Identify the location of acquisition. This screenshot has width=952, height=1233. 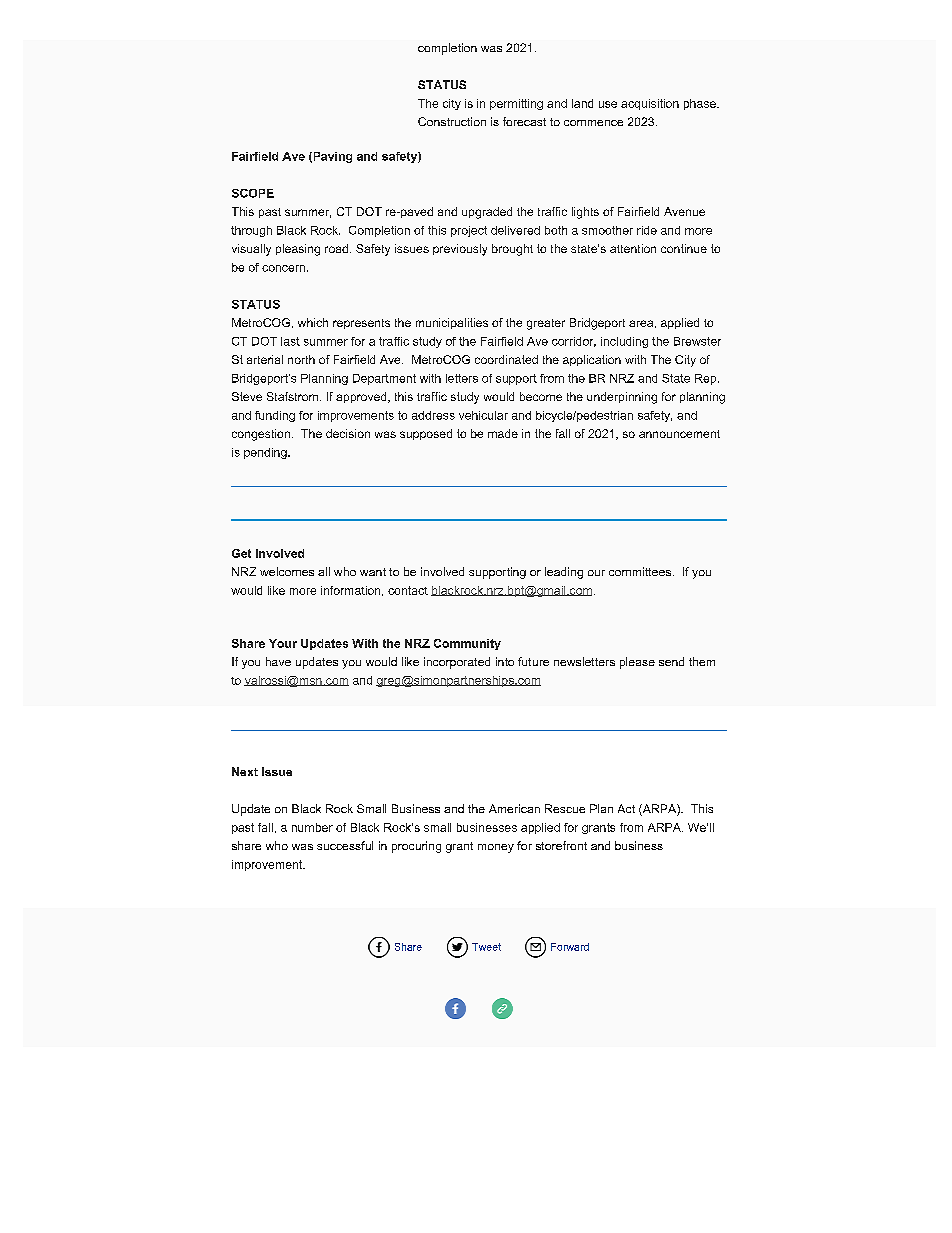
(650, 104).
